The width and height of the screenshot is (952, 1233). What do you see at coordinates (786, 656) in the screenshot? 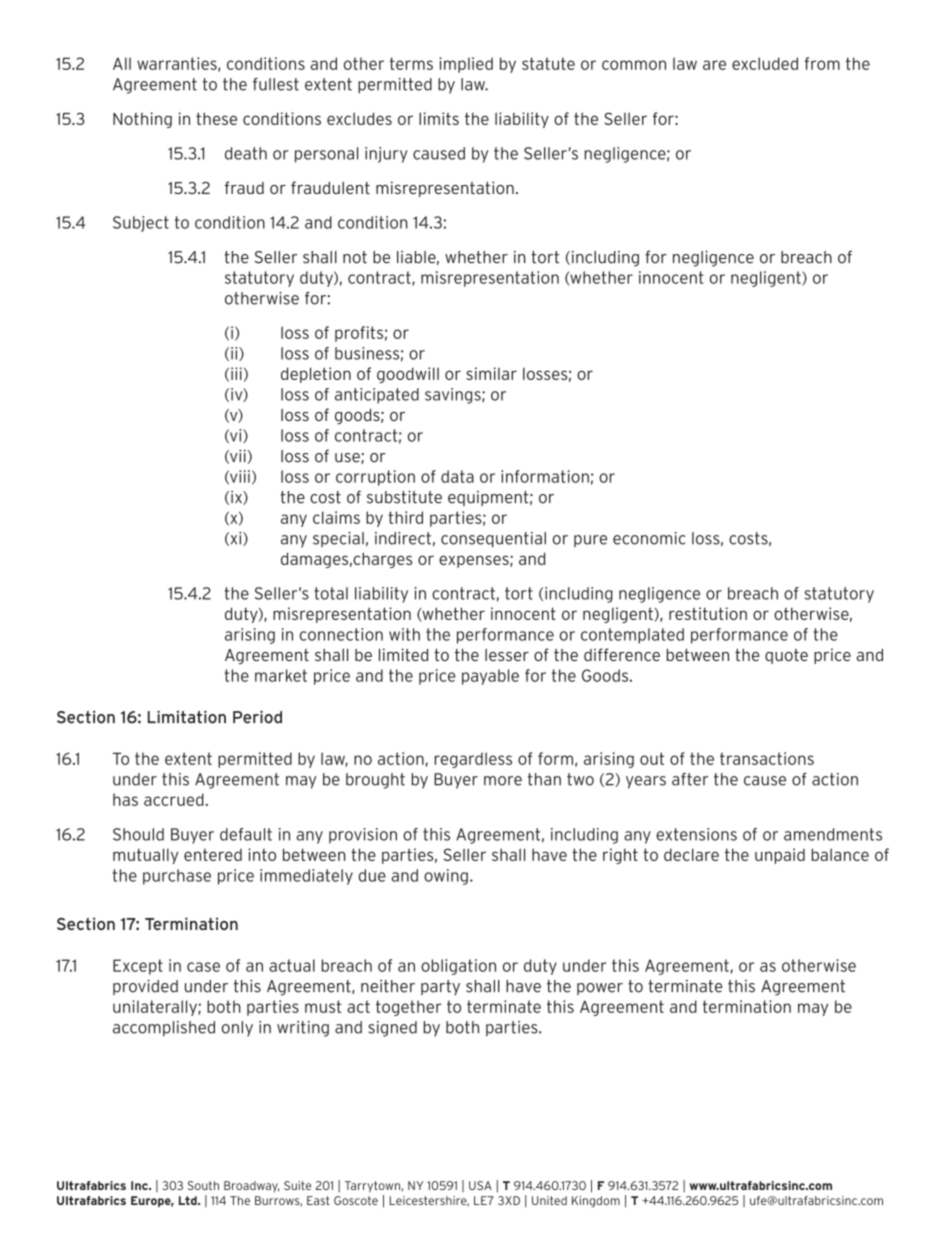
I see `quote` at bounding box center [786, 656].
